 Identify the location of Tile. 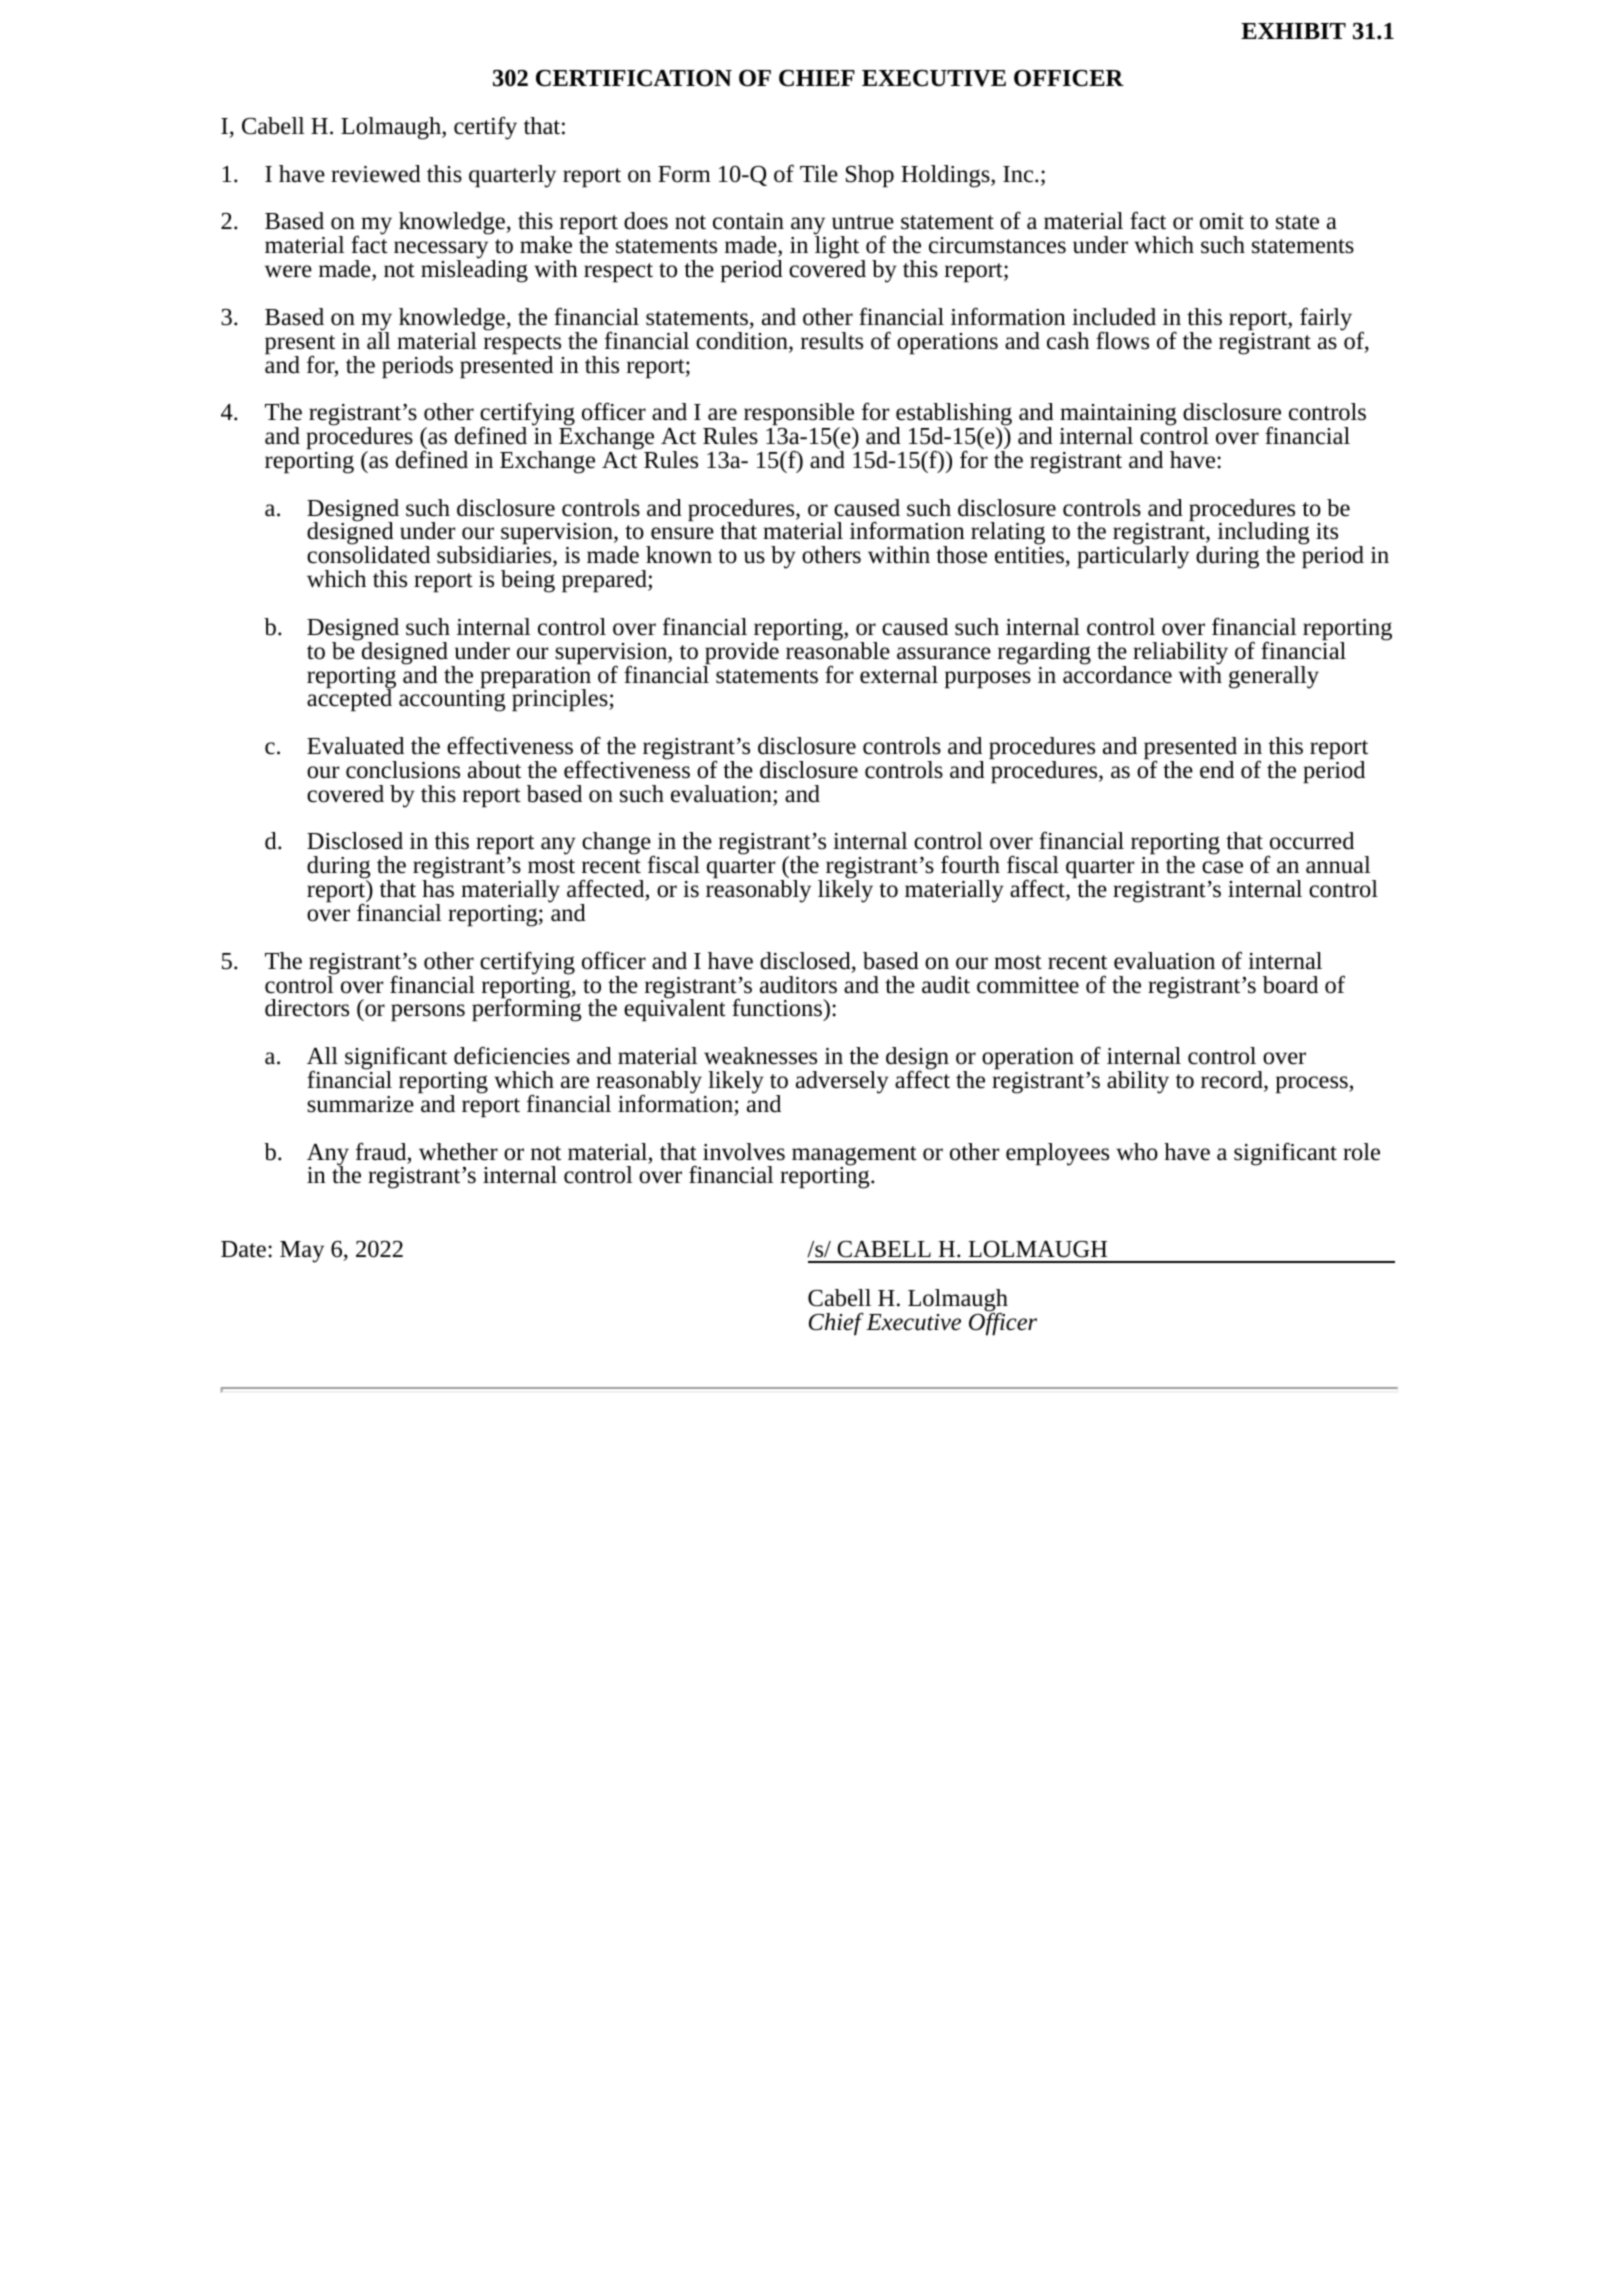
(819, 174).
